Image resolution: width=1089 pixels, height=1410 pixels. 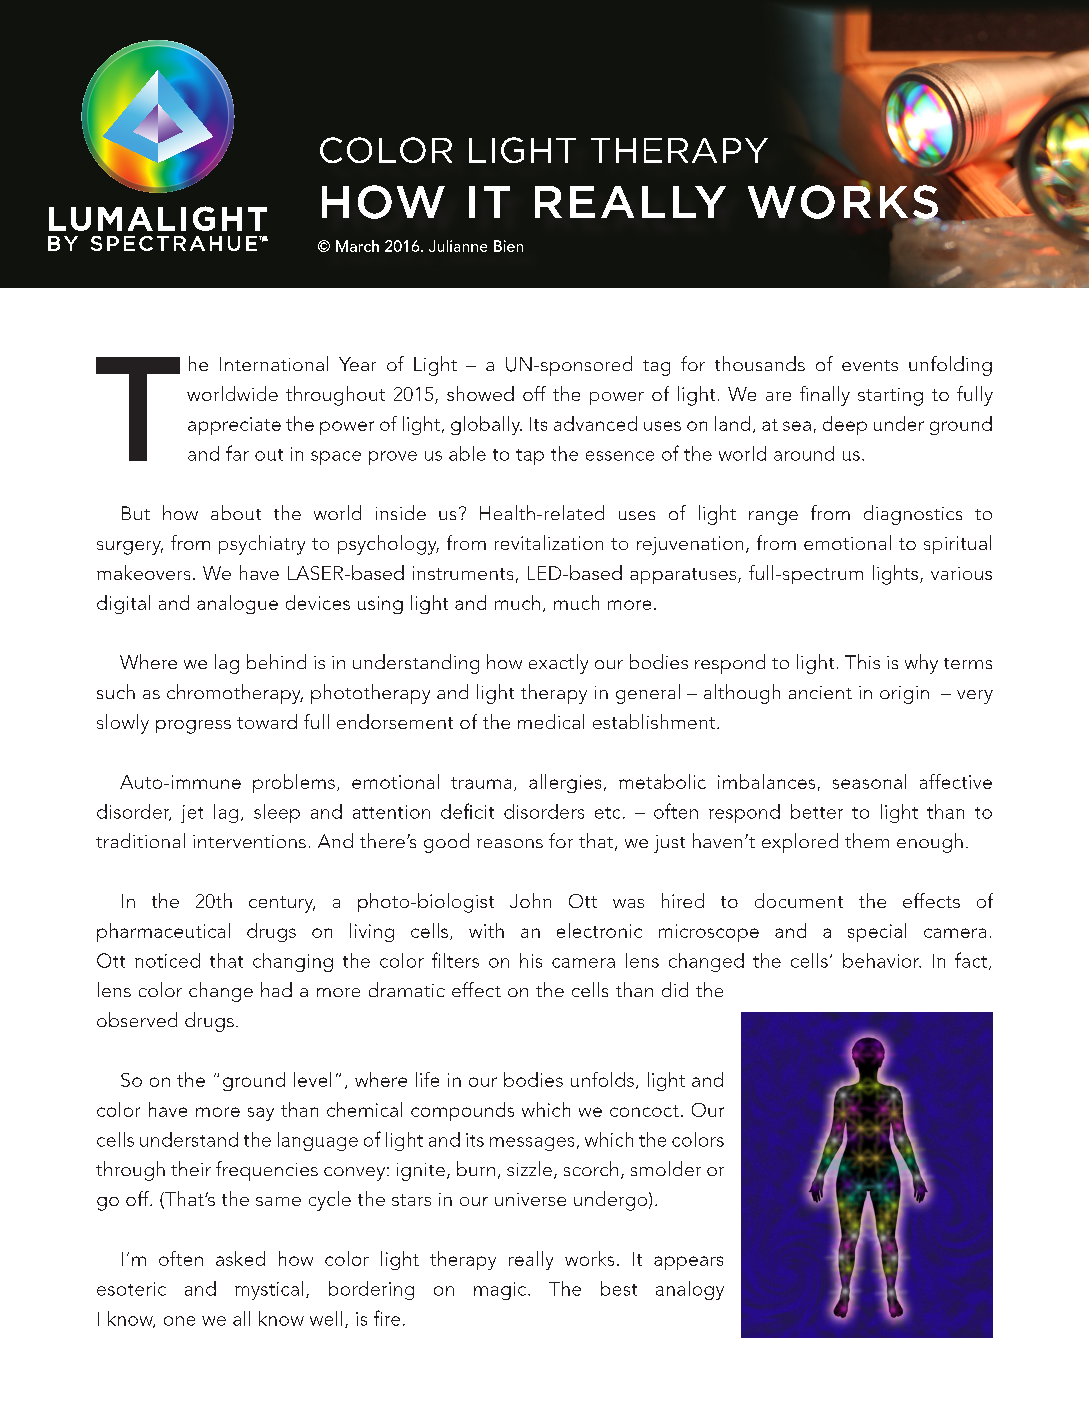 What do you see at coordinates (882, 960) in the image?
I see `behavior` at bounding box center [882, 960].
